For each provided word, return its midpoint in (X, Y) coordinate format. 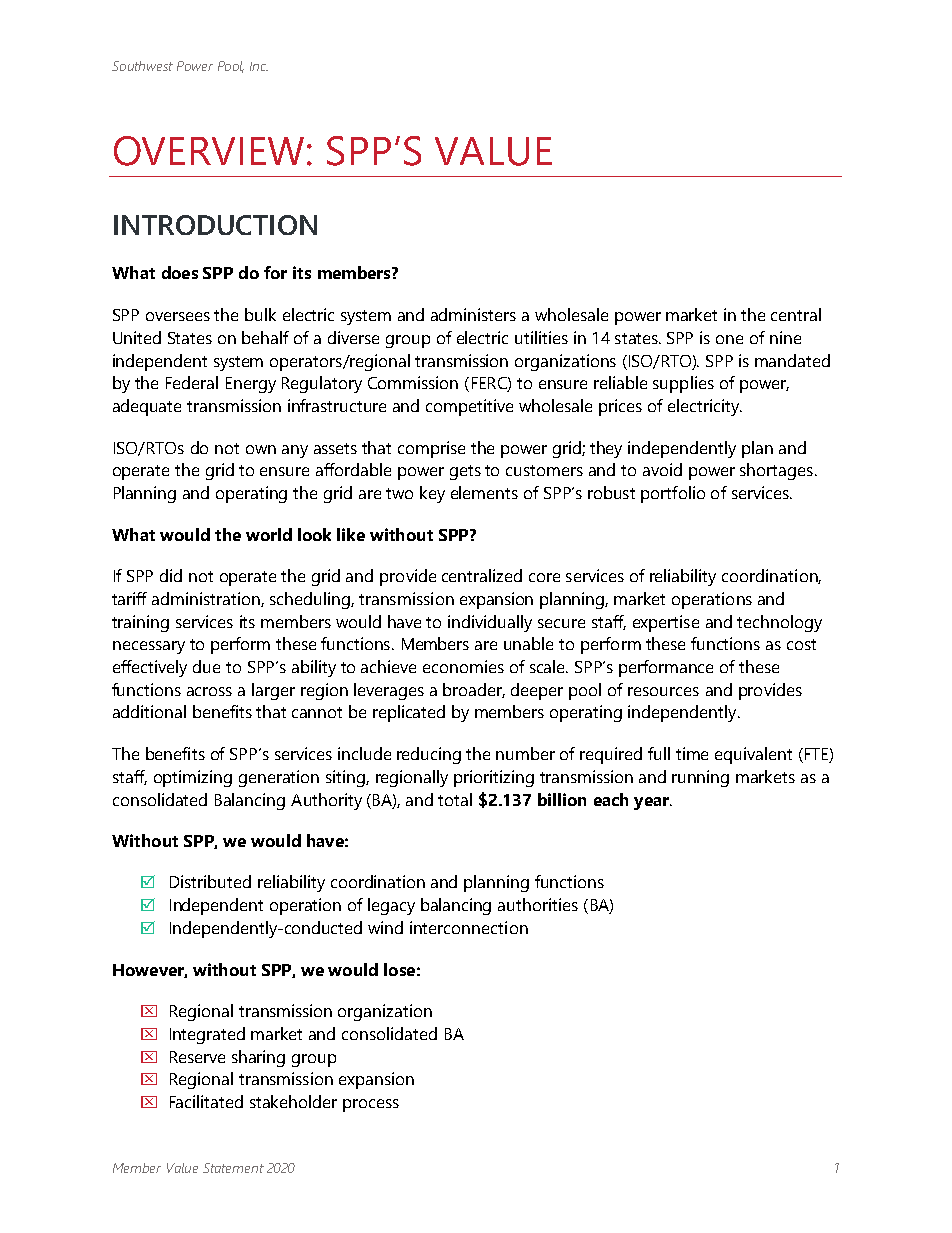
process (371, 1105)
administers (473, 314)
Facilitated (206, 1101)
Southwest (142, 66)
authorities (538, 904)
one (729, 339)
